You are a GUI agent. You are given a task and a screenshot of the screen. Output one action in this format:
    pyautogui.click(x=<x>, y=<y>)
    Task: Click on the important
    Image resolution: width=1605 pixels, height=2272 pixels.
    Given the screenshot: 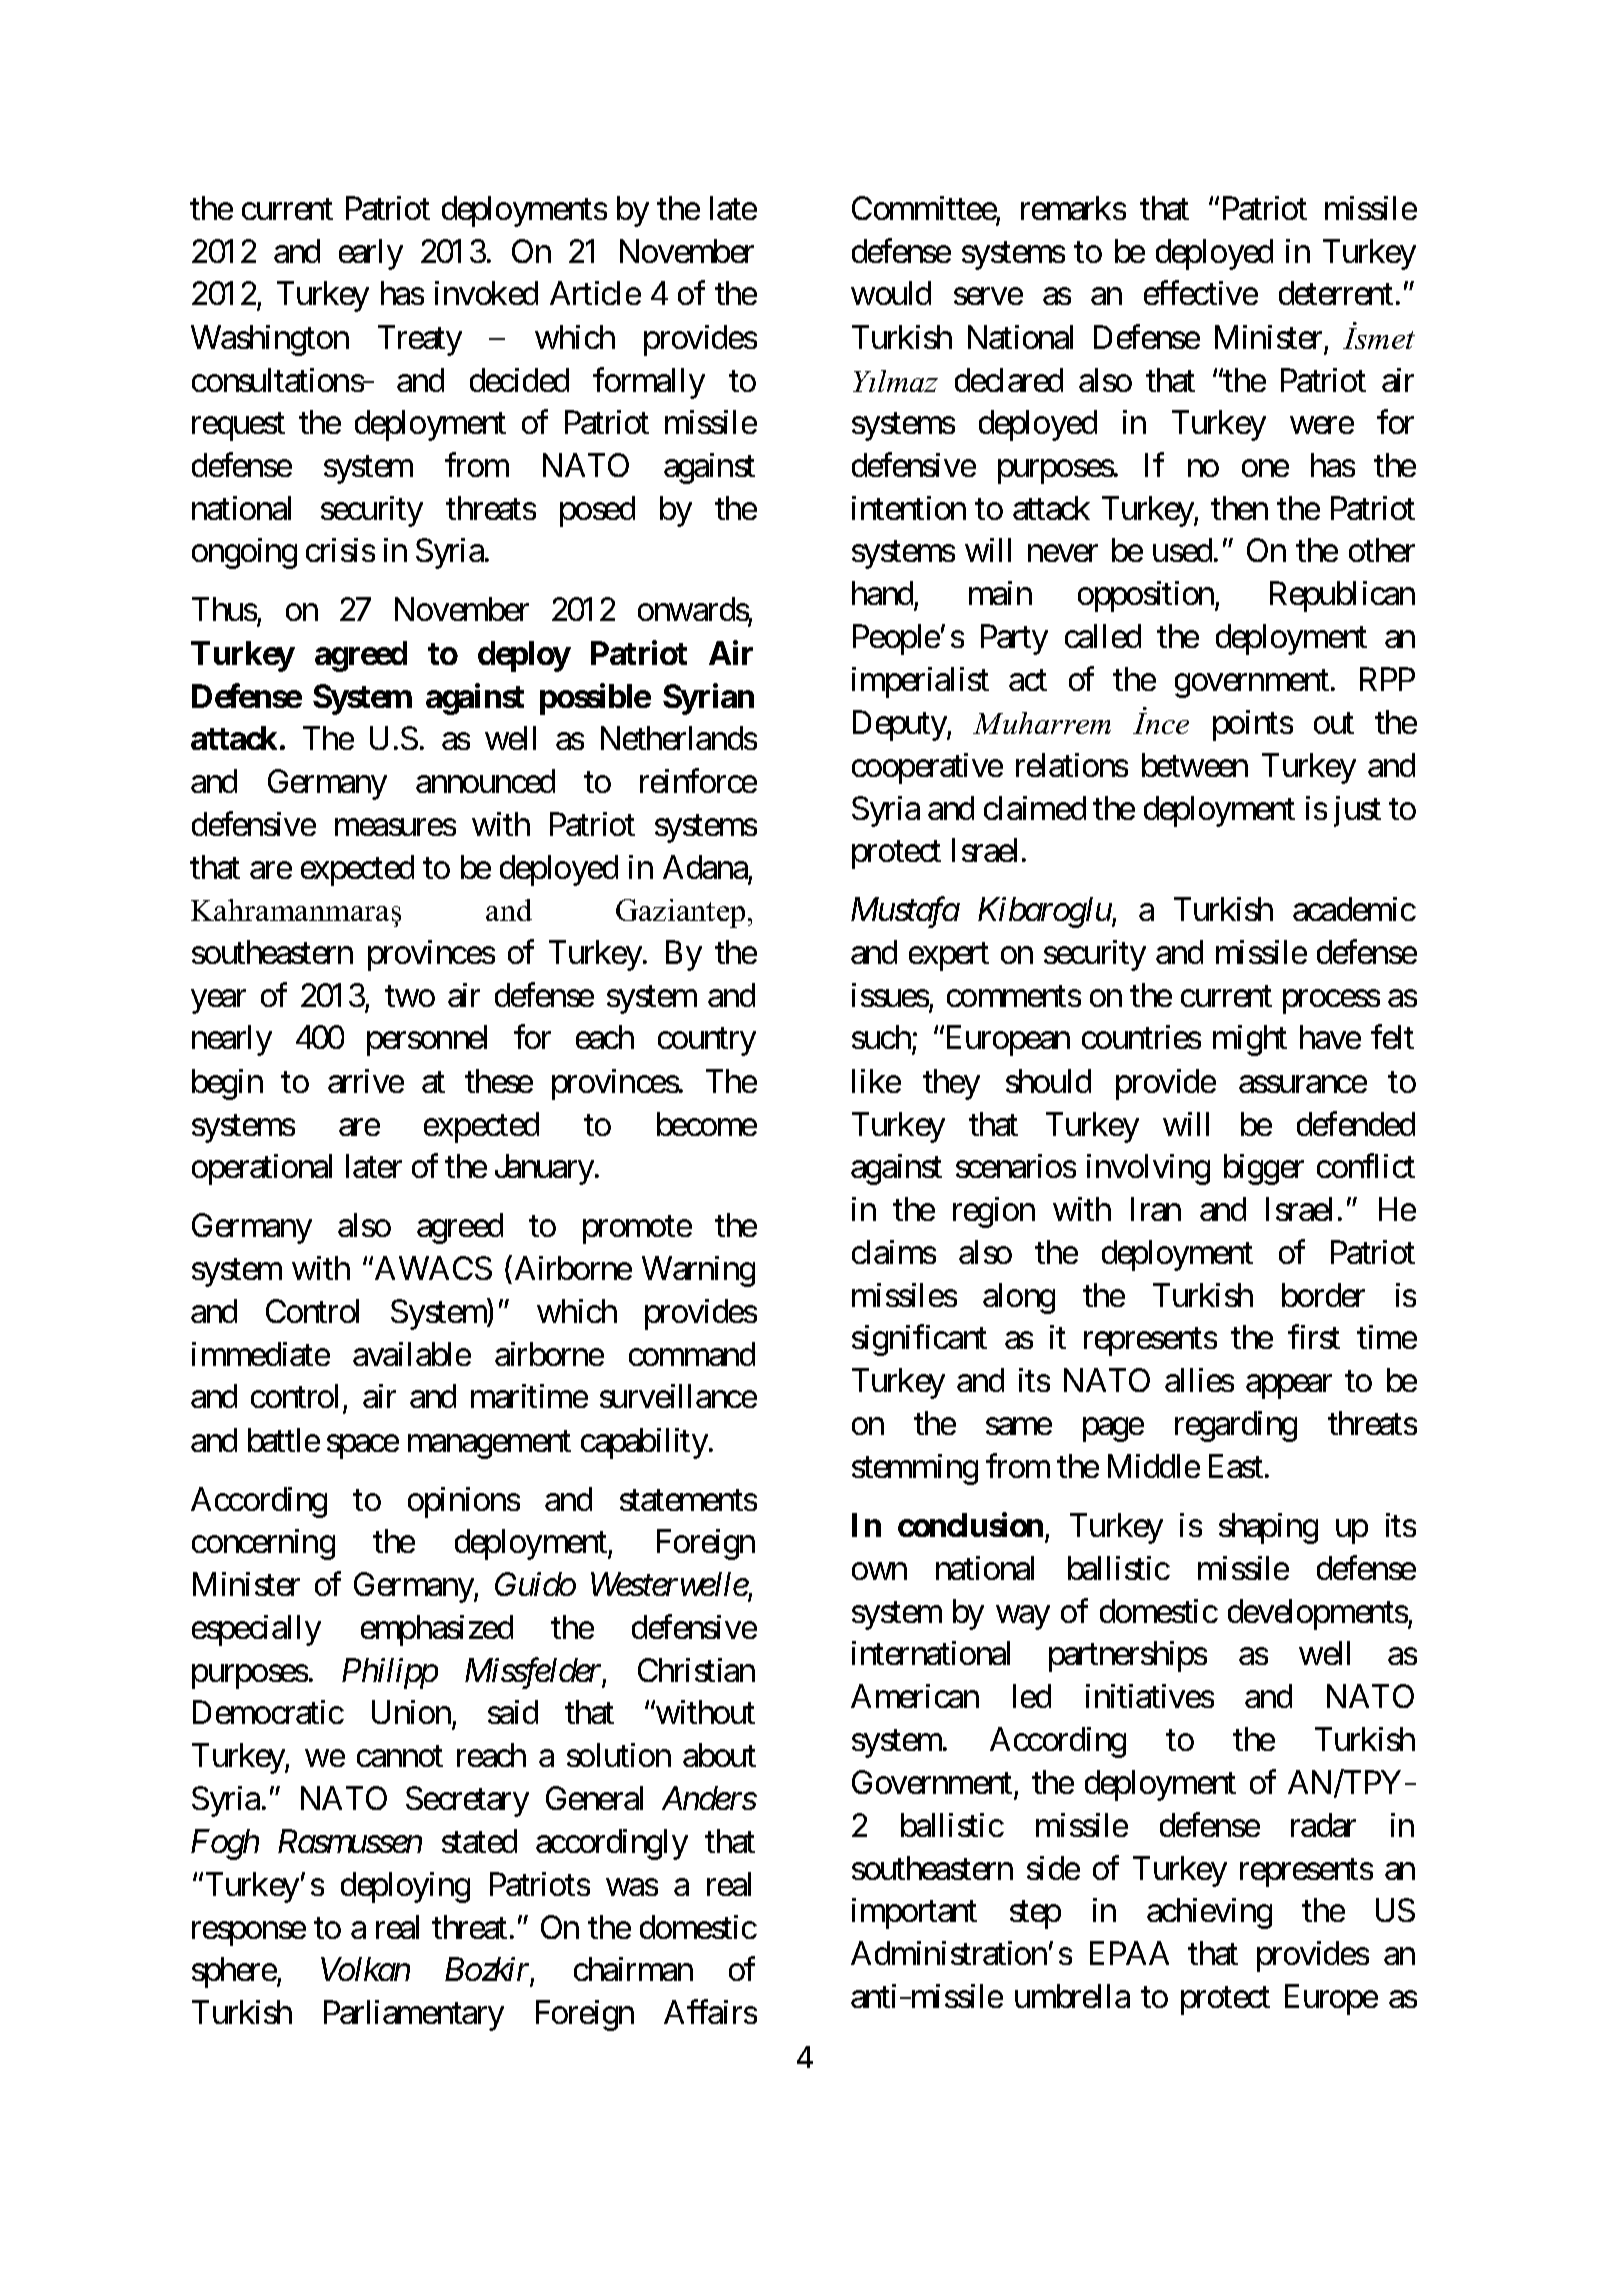 What is the action you would take?
    pyautogui.click(x=914, y=1913)
